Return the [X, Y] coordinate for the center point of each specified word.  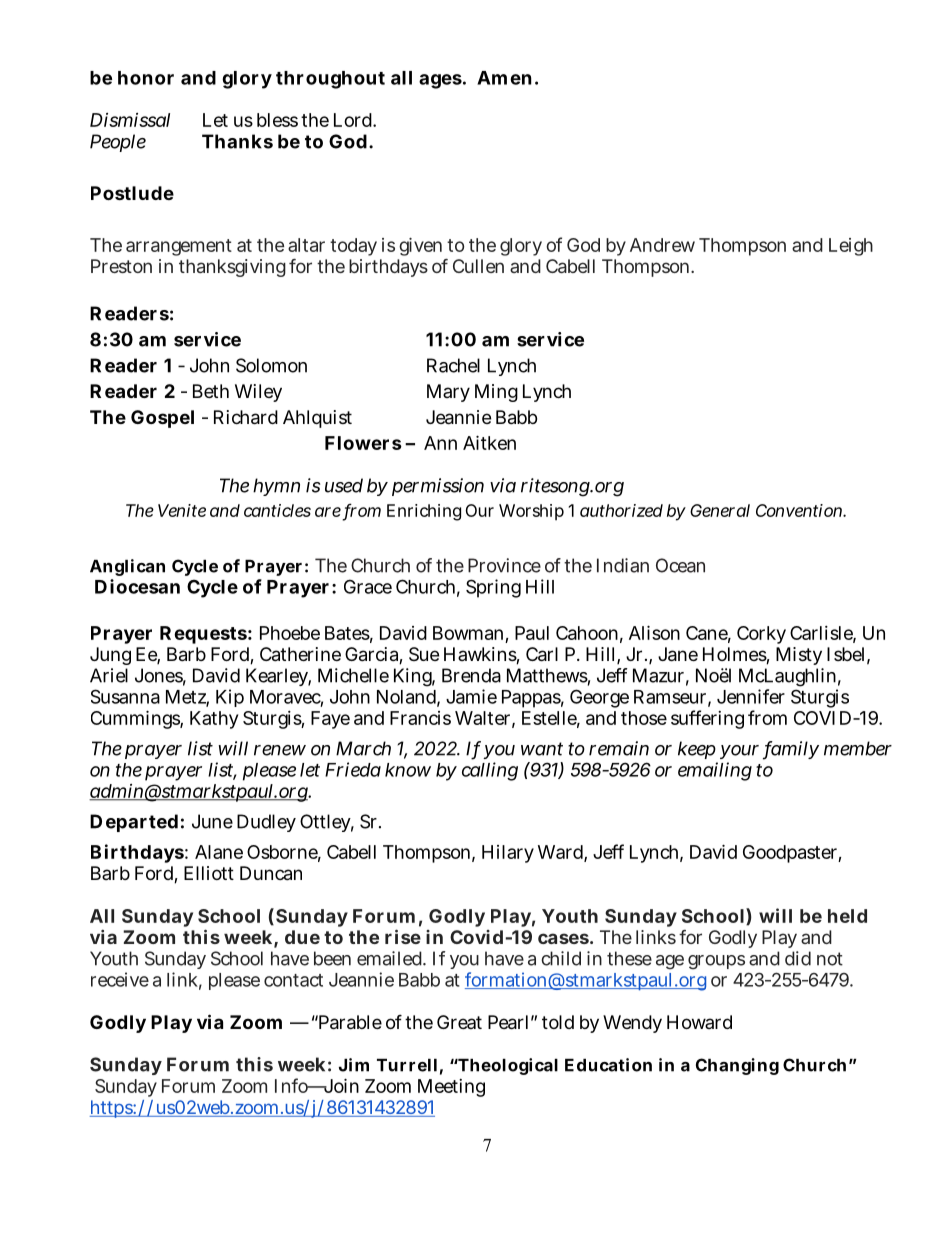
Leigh [851, 247]
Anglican [127, 567]
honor [146, 78]
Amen [504, 78]
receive [120, 979]
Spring [493, 588]
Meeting [451, 1088]
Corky [761, 635]
